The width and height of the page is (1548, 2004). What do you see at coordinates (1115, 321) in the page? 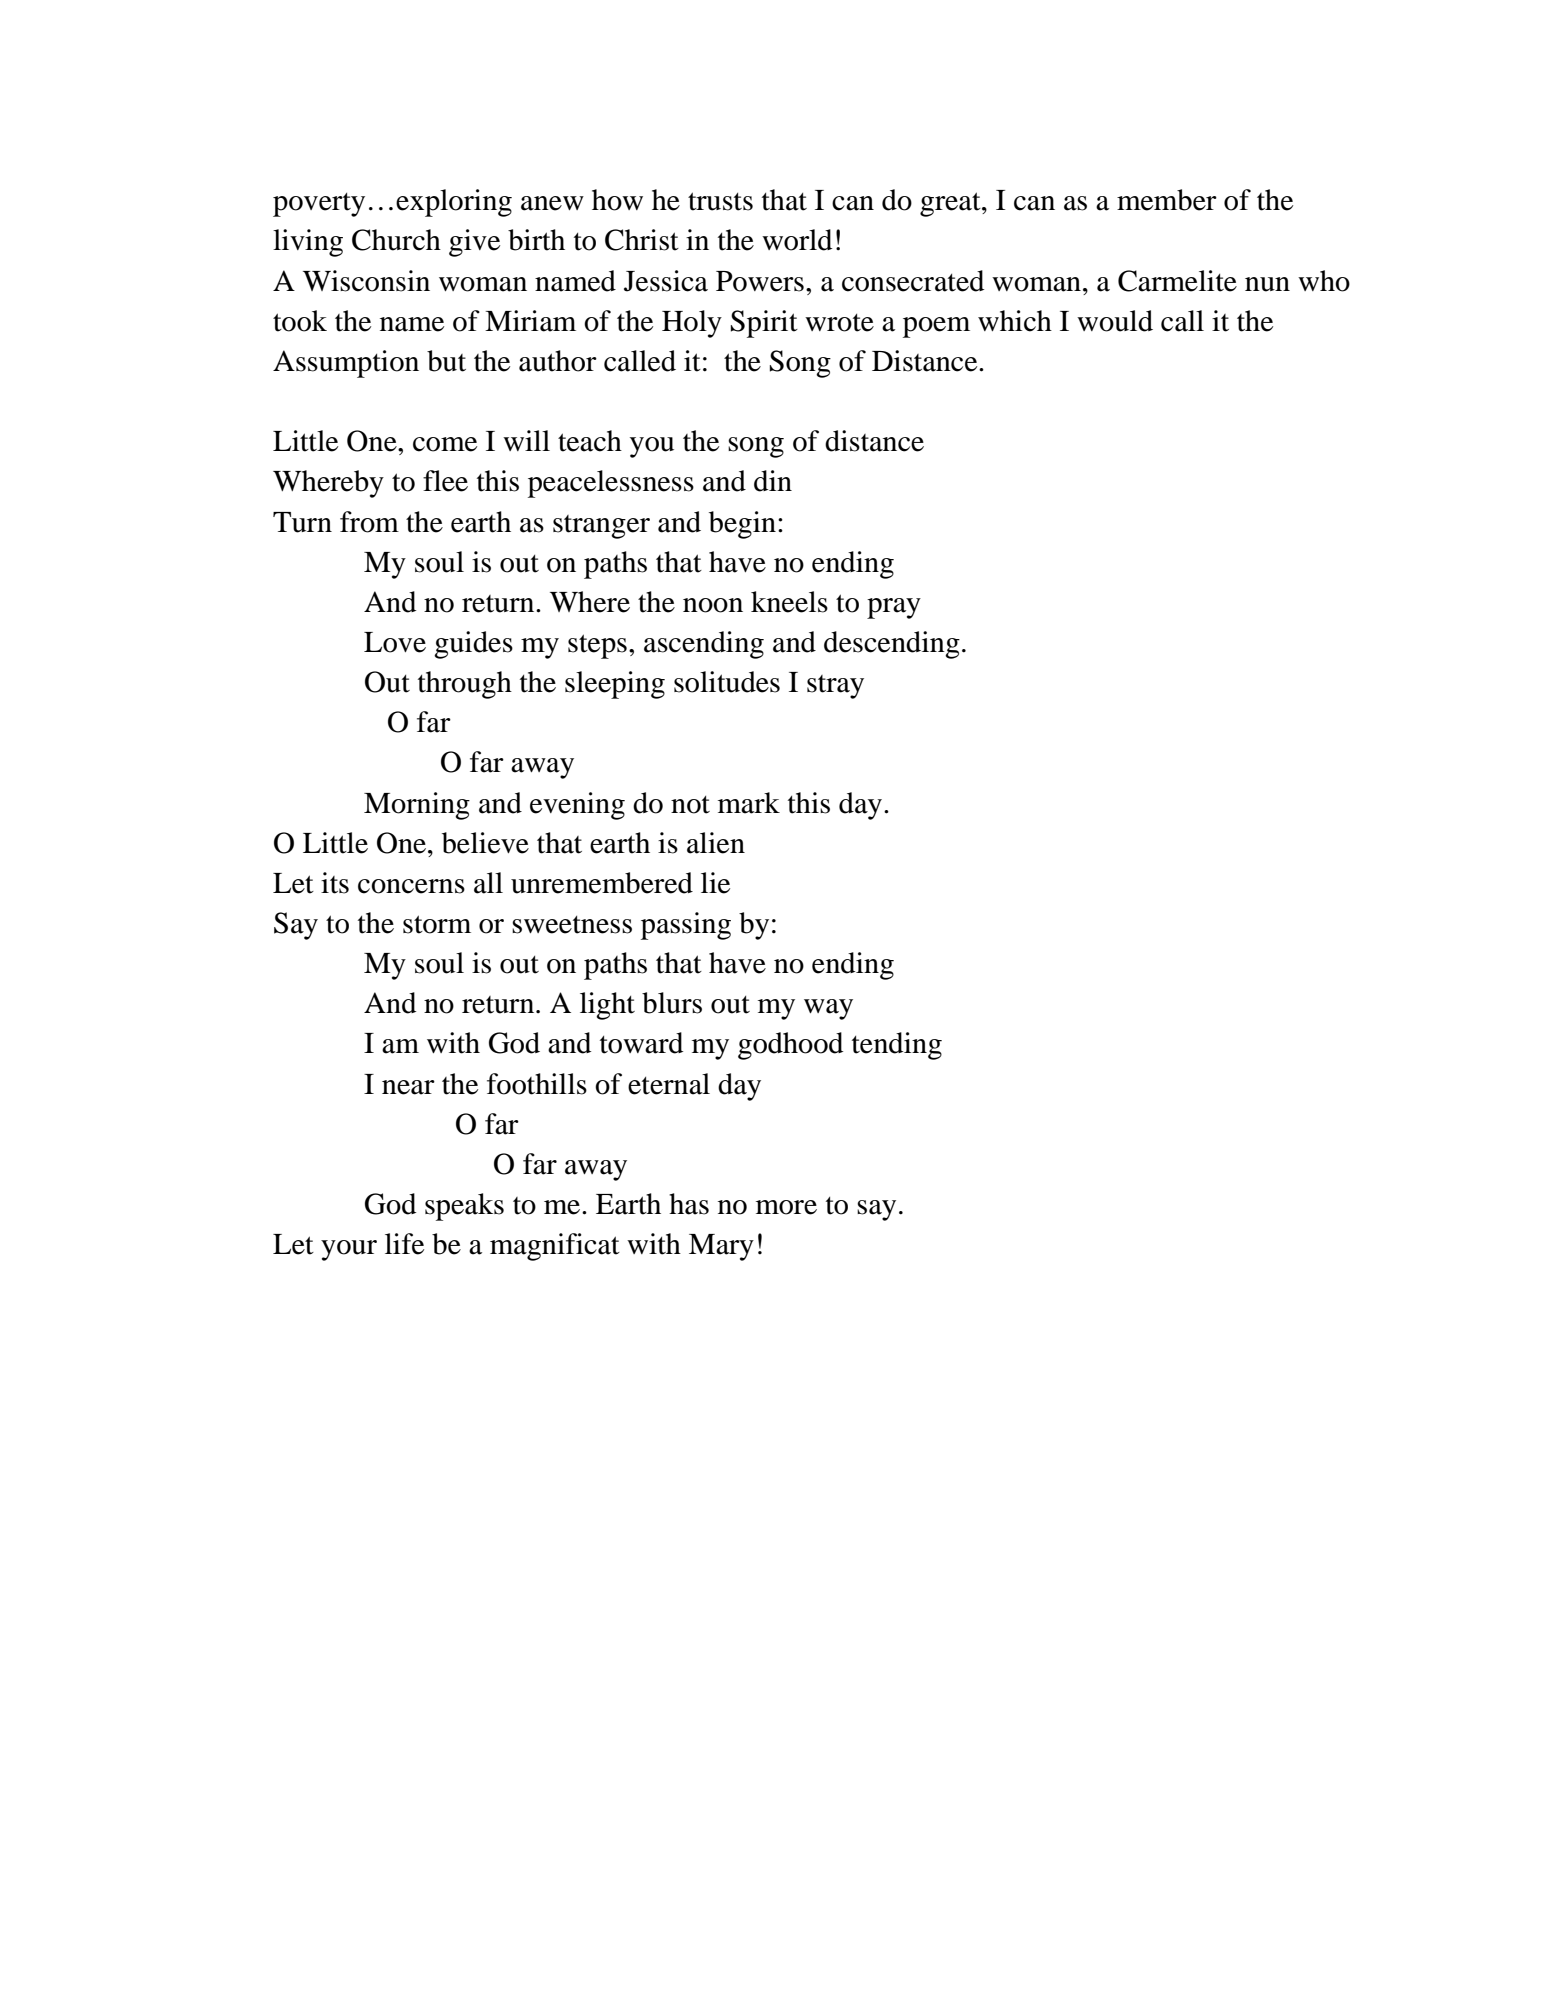
I see `would` at bounding box center [1115, 321].
